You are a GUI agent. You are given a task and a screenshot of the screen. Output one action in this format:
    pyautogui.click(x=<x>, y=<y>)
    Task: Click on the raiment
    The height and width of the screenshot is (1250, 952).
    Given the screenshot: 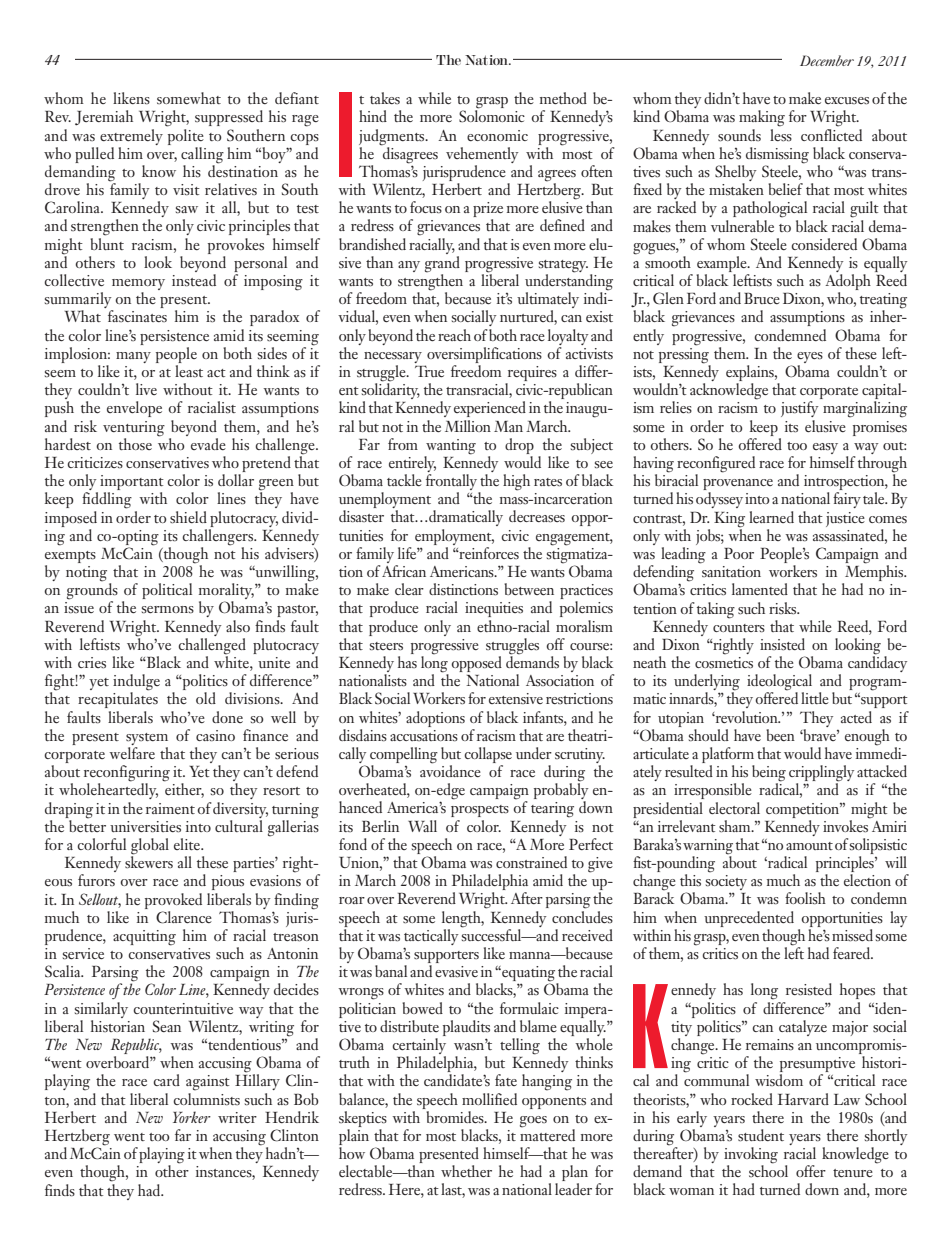 What is the action you would take?
    pyautogui.click(x=170, y=808)
